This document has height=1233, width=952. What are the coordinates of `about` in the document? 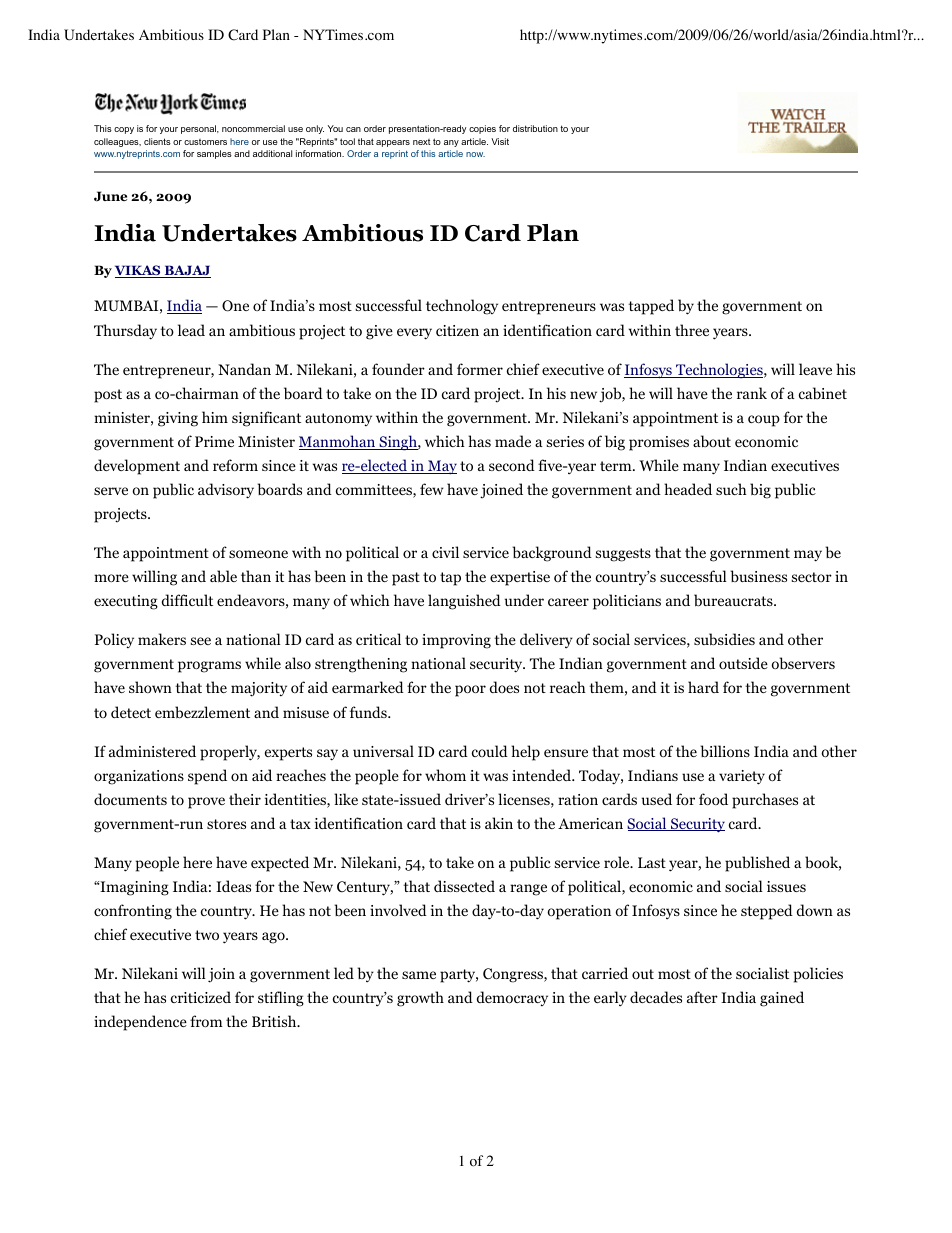 It's located at (712, 441).
